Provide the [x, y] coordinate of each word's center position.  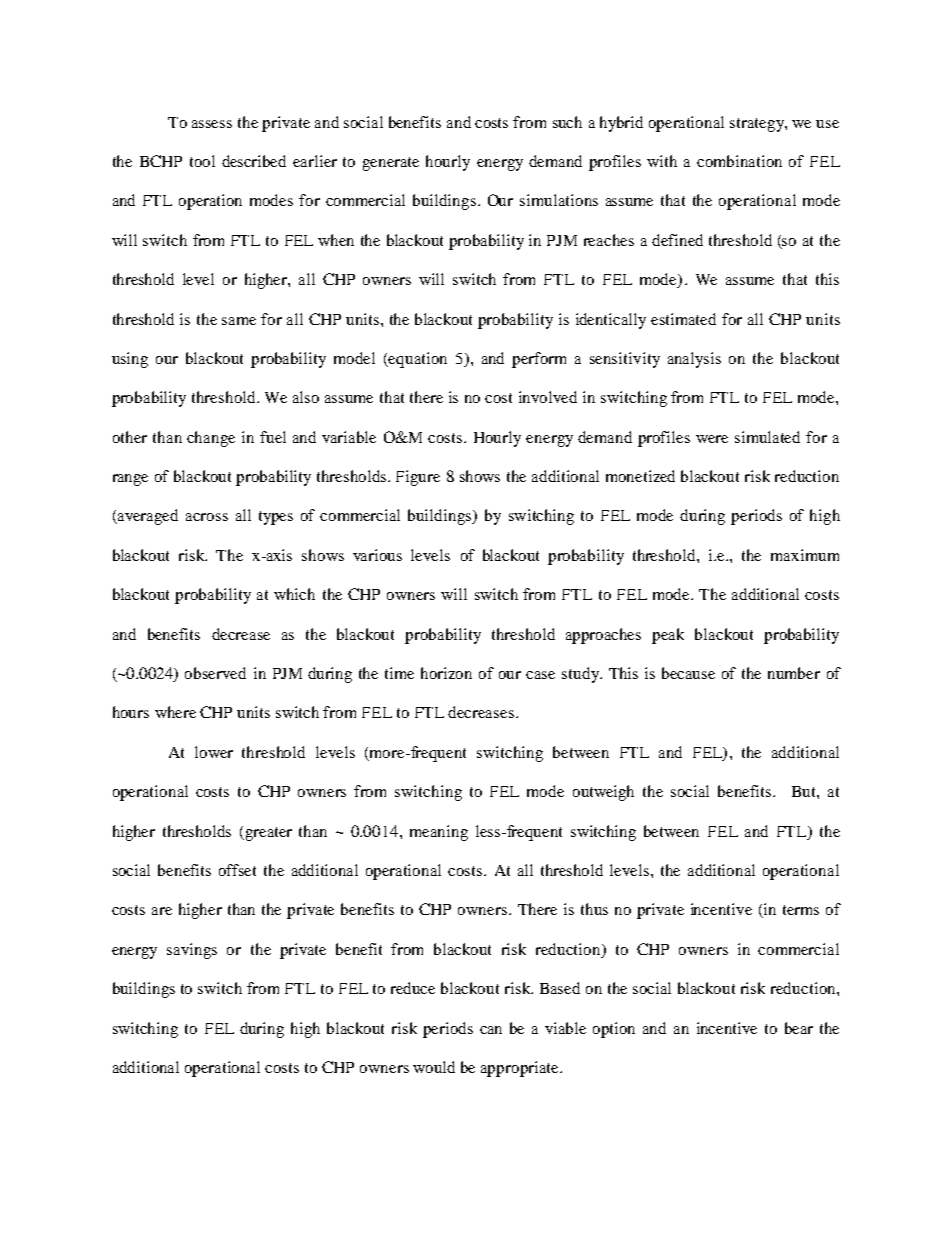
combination [739, 161]
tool [202, 161]
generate [391, 164]
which [294, 594]
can [491, 1030]
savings [192, 951]
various [377, 555]
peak [668, 636]
